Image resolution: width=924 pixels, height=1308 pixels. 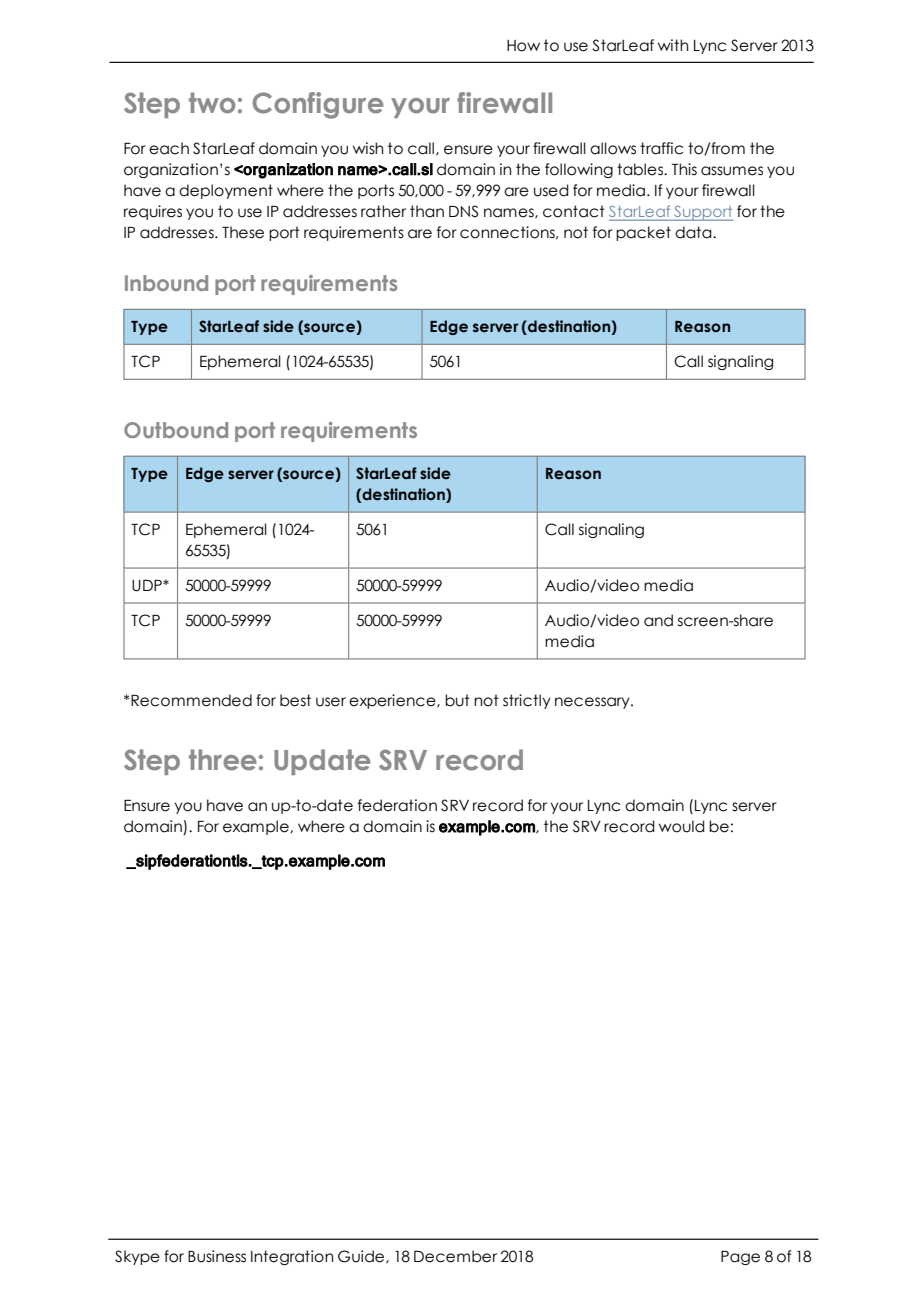 I want to click on three, so click(x=223, y=760).
